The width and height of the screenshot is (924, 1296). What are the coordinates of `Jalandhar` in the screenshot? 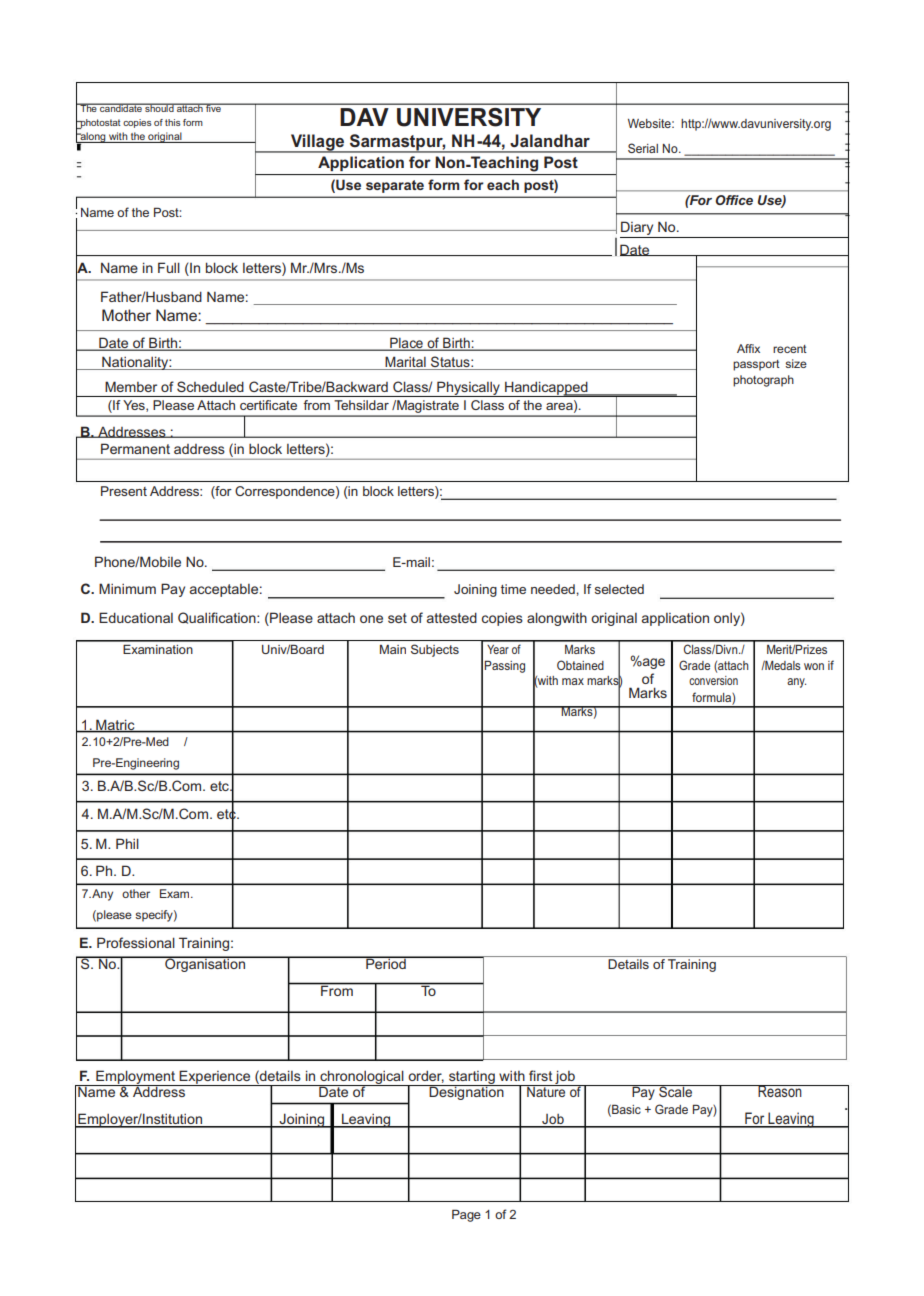 It's located at (550, 140).
